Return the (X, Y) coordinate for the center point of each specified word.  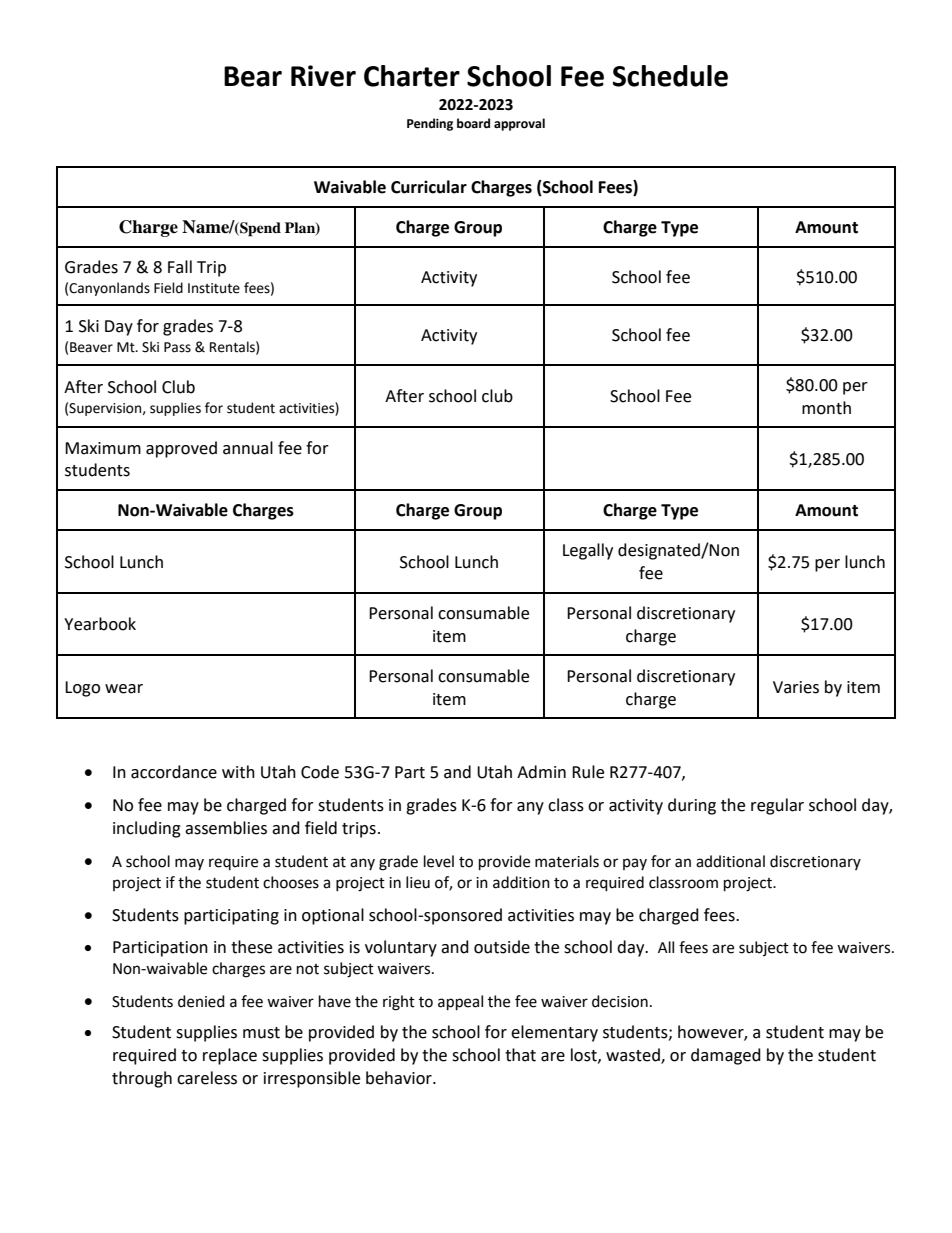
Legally (588, 551)
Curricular (429, 187)
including (147, 829)
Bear (253, 76)
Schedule (670, 76)
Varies (796, 687)
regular (777, 806)
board (473, 123)
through (142, 1079)
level (439, 861)
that (520, 1055)
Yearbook (100, 624)
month (826, 408)
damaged (726, 1056)
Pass (177, 347)
